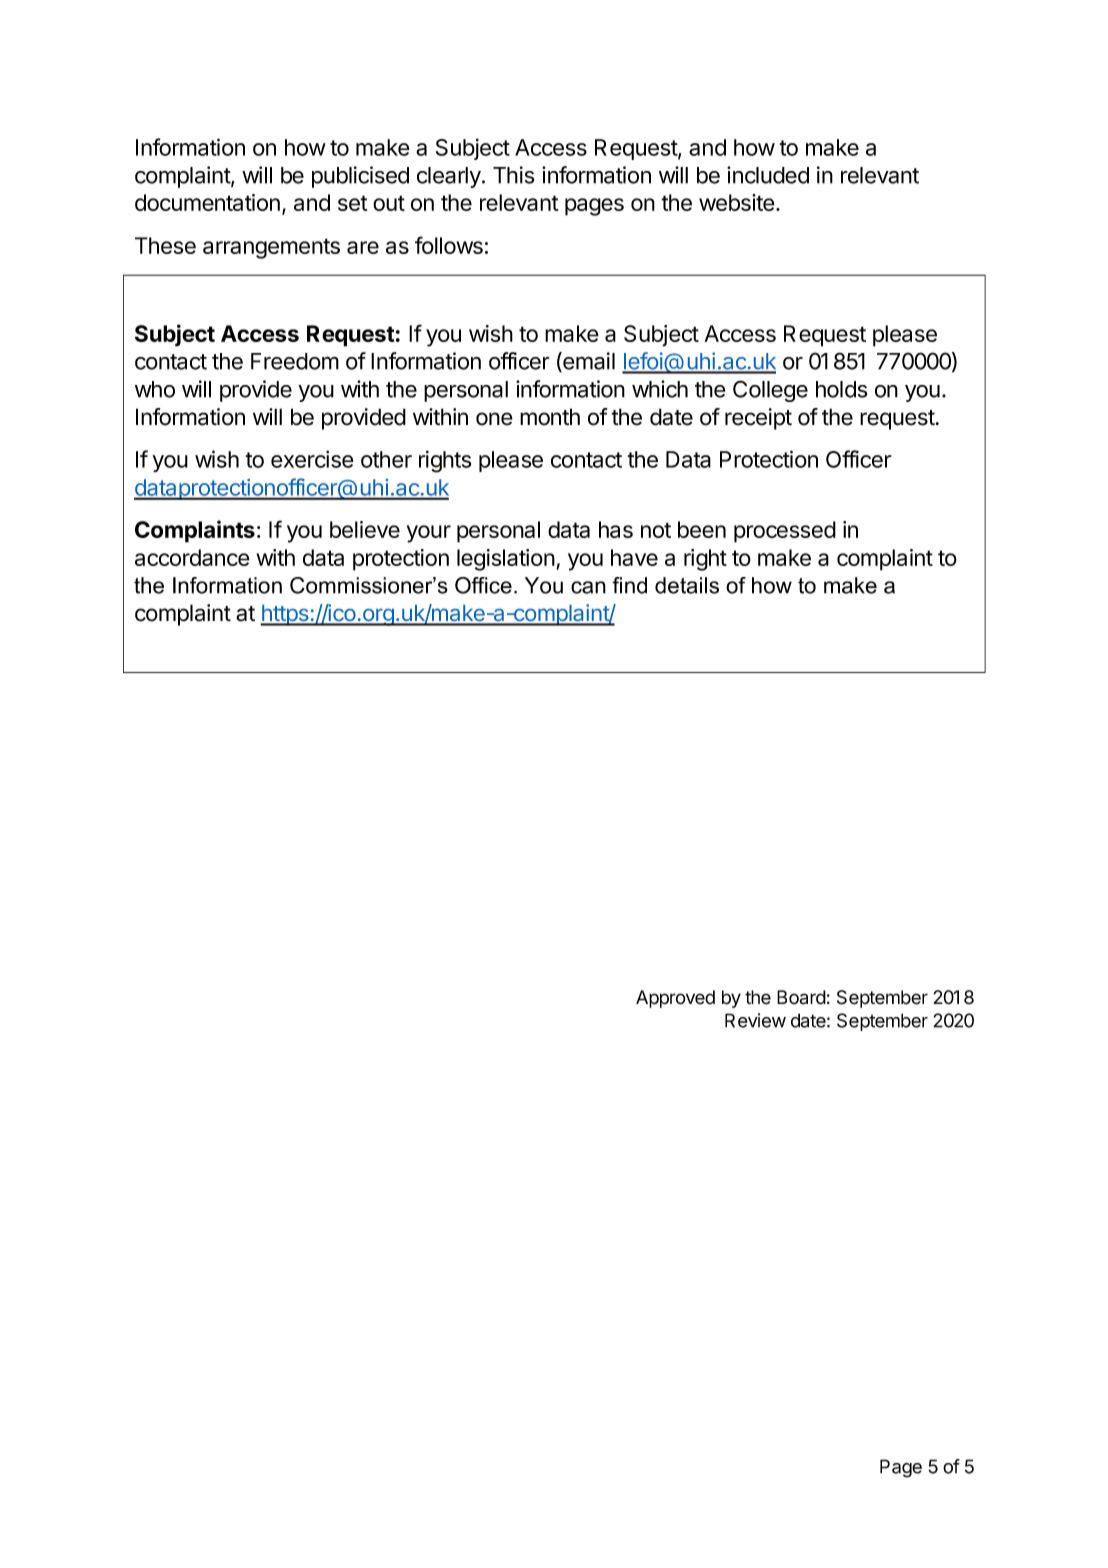  I want to click on This, so click(513, 175).
